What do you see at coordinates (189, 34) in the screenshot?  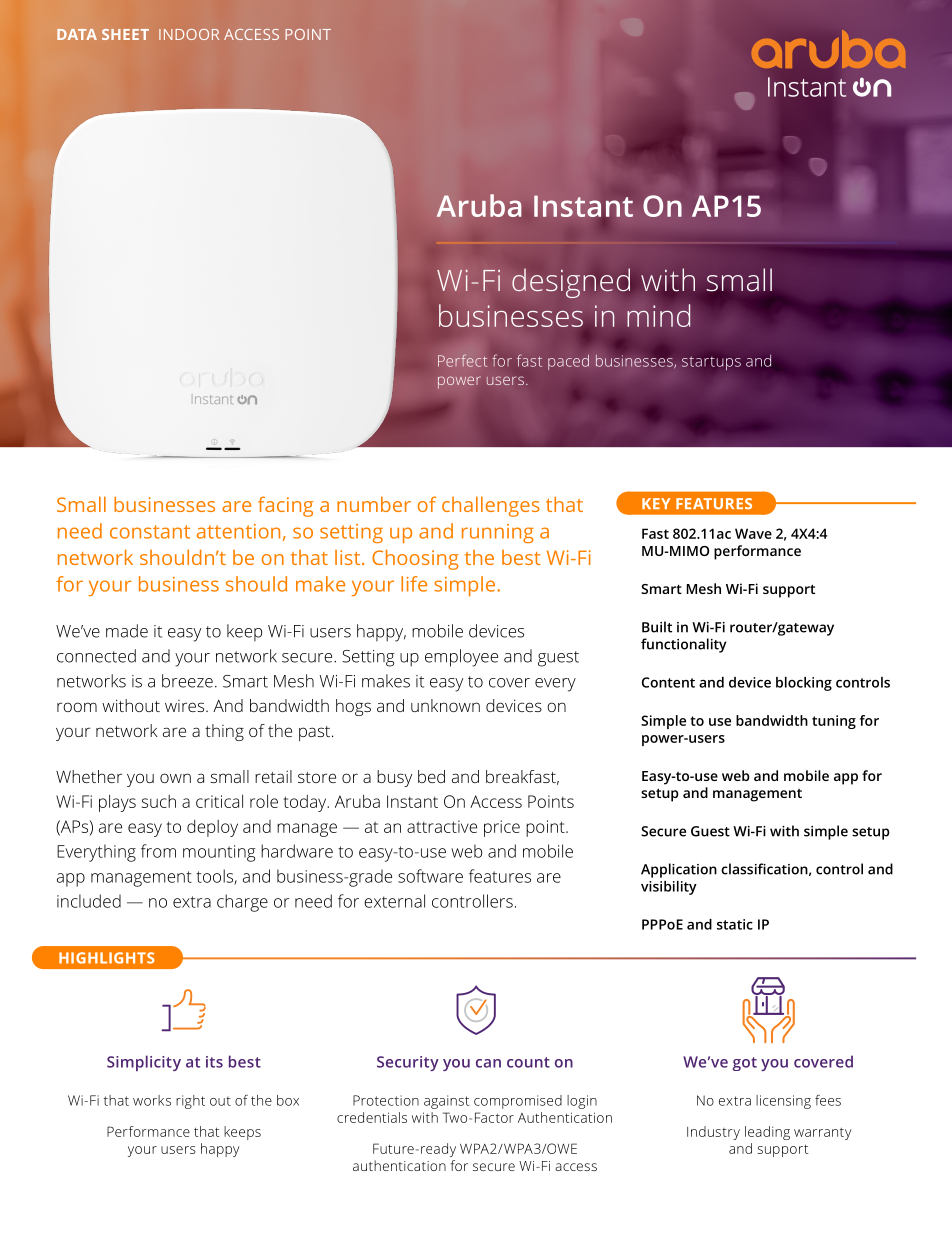 I see `INDOOR` at bounding box center [189, 34].
